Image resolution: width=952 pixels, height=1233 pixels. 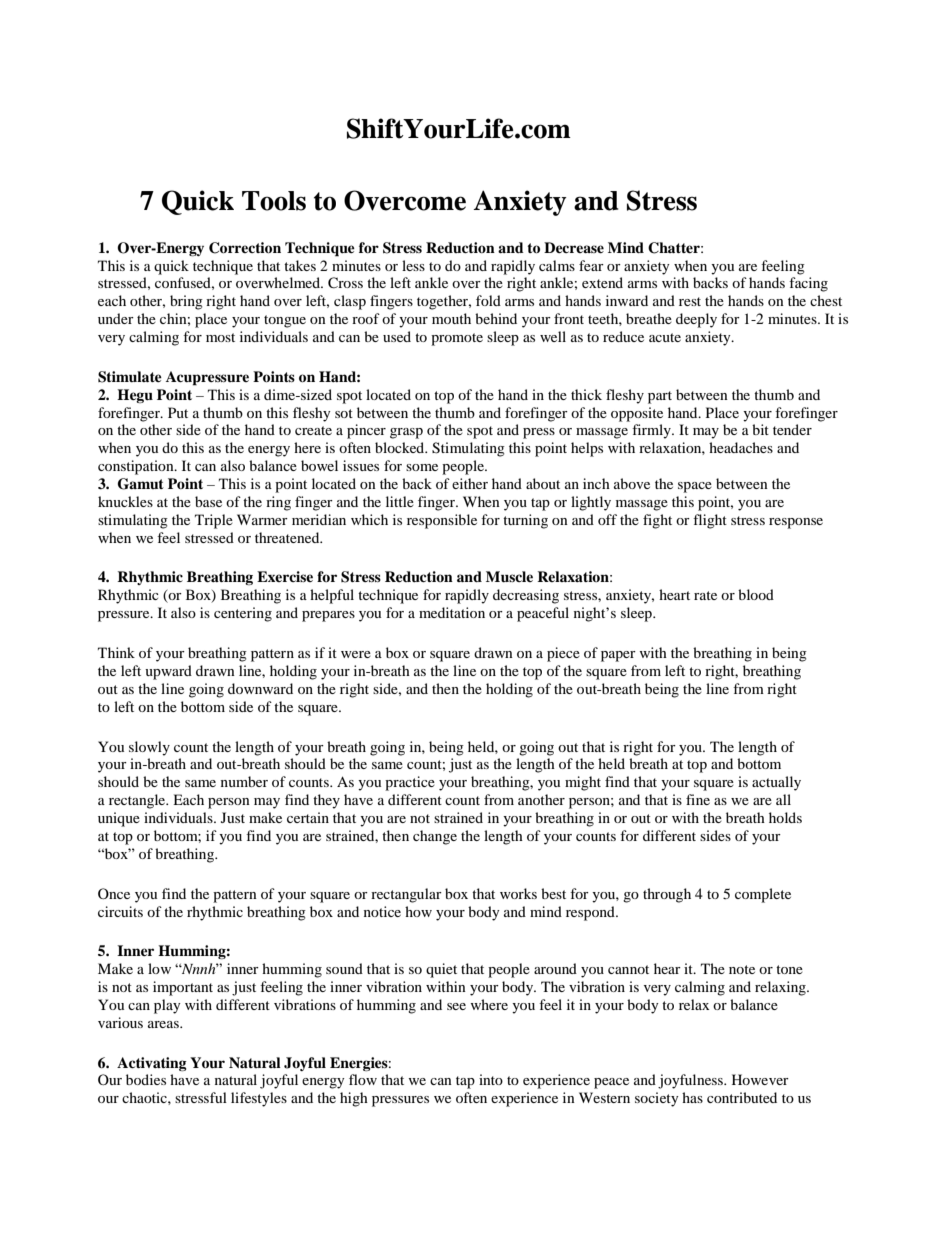 I want to click on facing, so click(x=808, y=284).
